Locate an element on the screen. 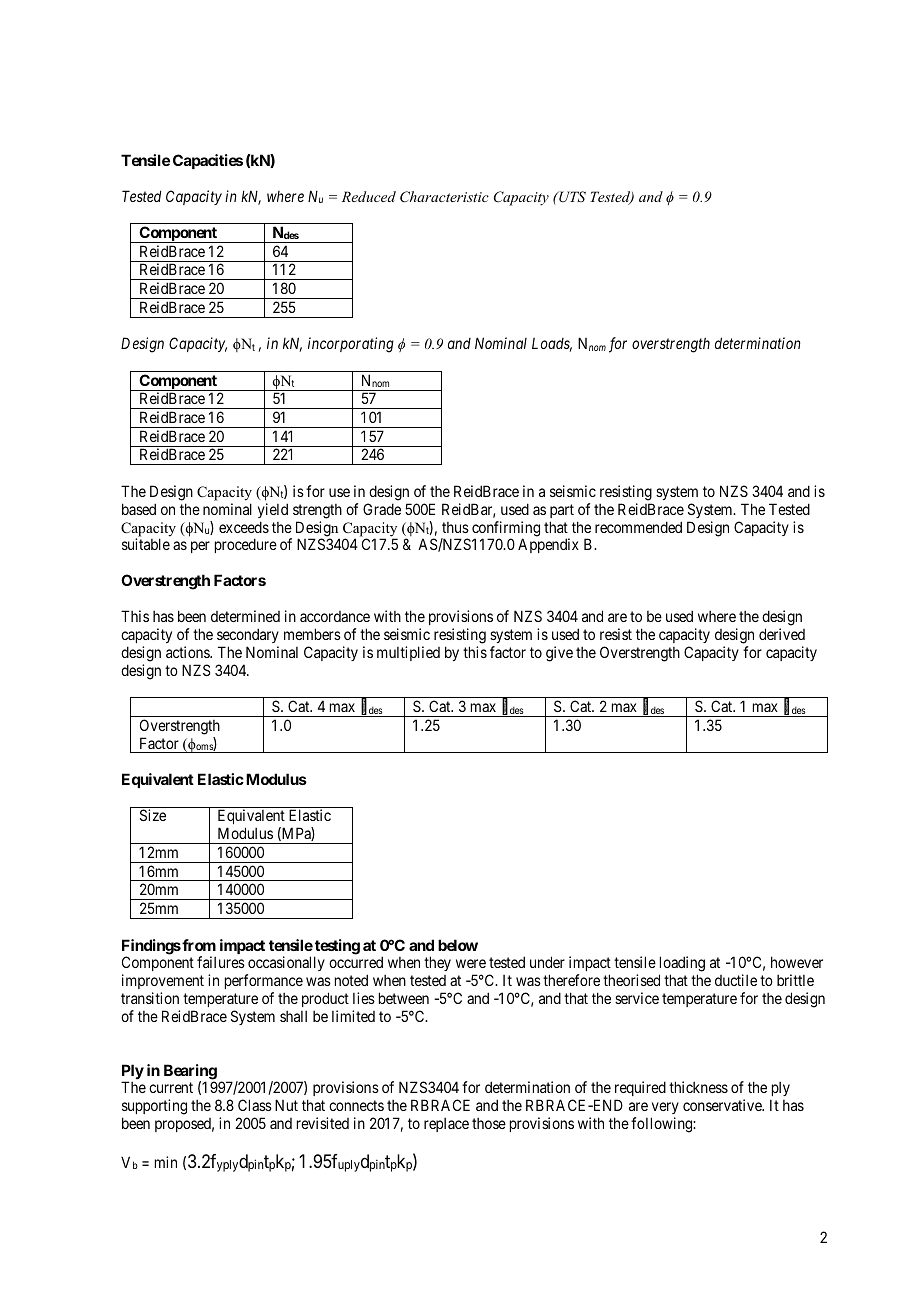 The width and height of the screenshot is (924, 1308). yield is located at coordinates (273, 510).
